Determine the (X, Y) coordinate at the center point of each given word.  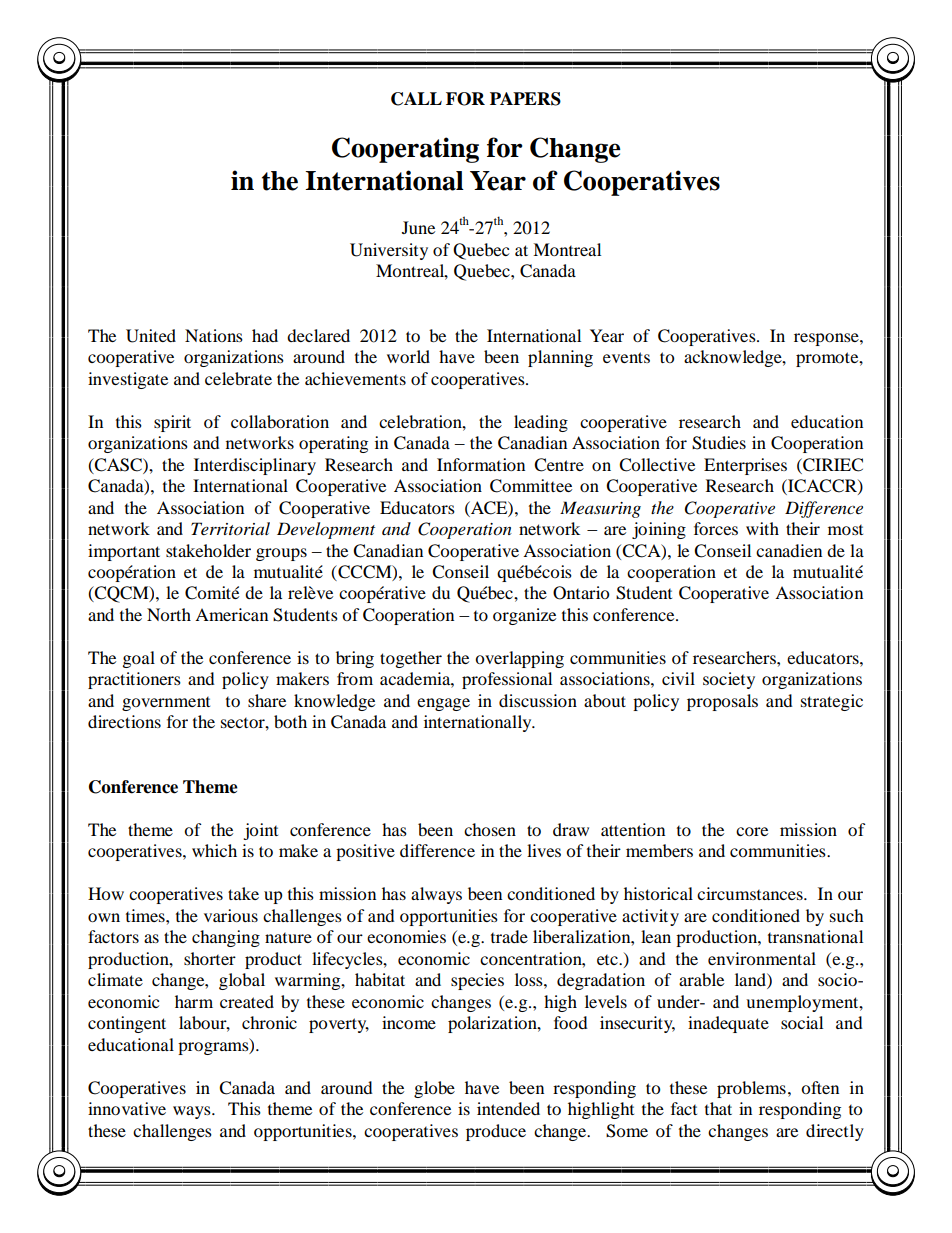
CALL (416, 99)
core (752, 831)
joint (260, 831)
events (626, 357)
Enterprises (745, 466)
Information (481, 464)
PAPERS (525, 99)
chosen (490, 829)
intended (508, 1108)
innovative (127, 1108)
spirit (172, 423)
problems (751, 1089)
